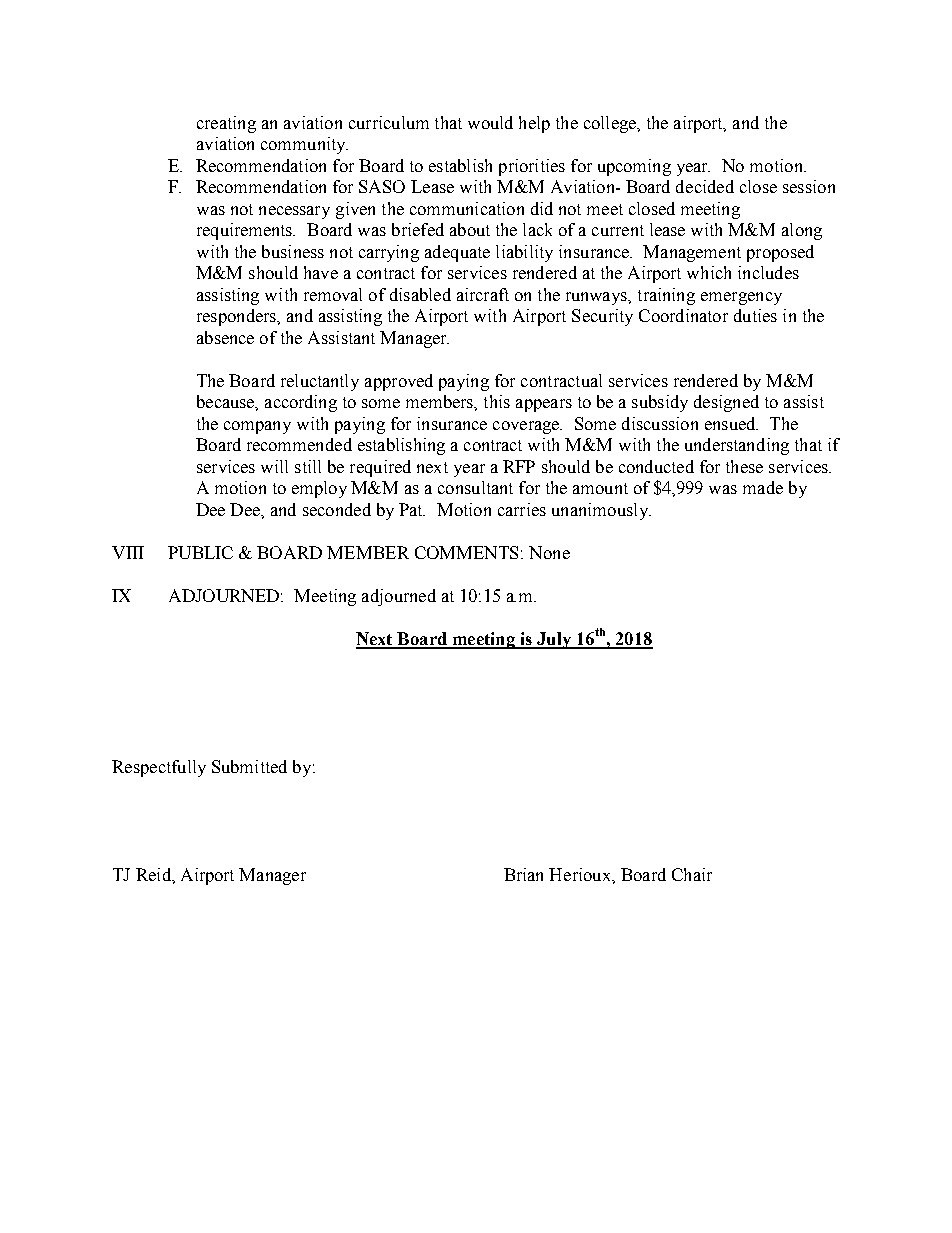 Image resolution: width=952 pixels, height=1233 pixels. Describe the element at coordinates (154, 874) in the page. I see `Reid` at that location.
